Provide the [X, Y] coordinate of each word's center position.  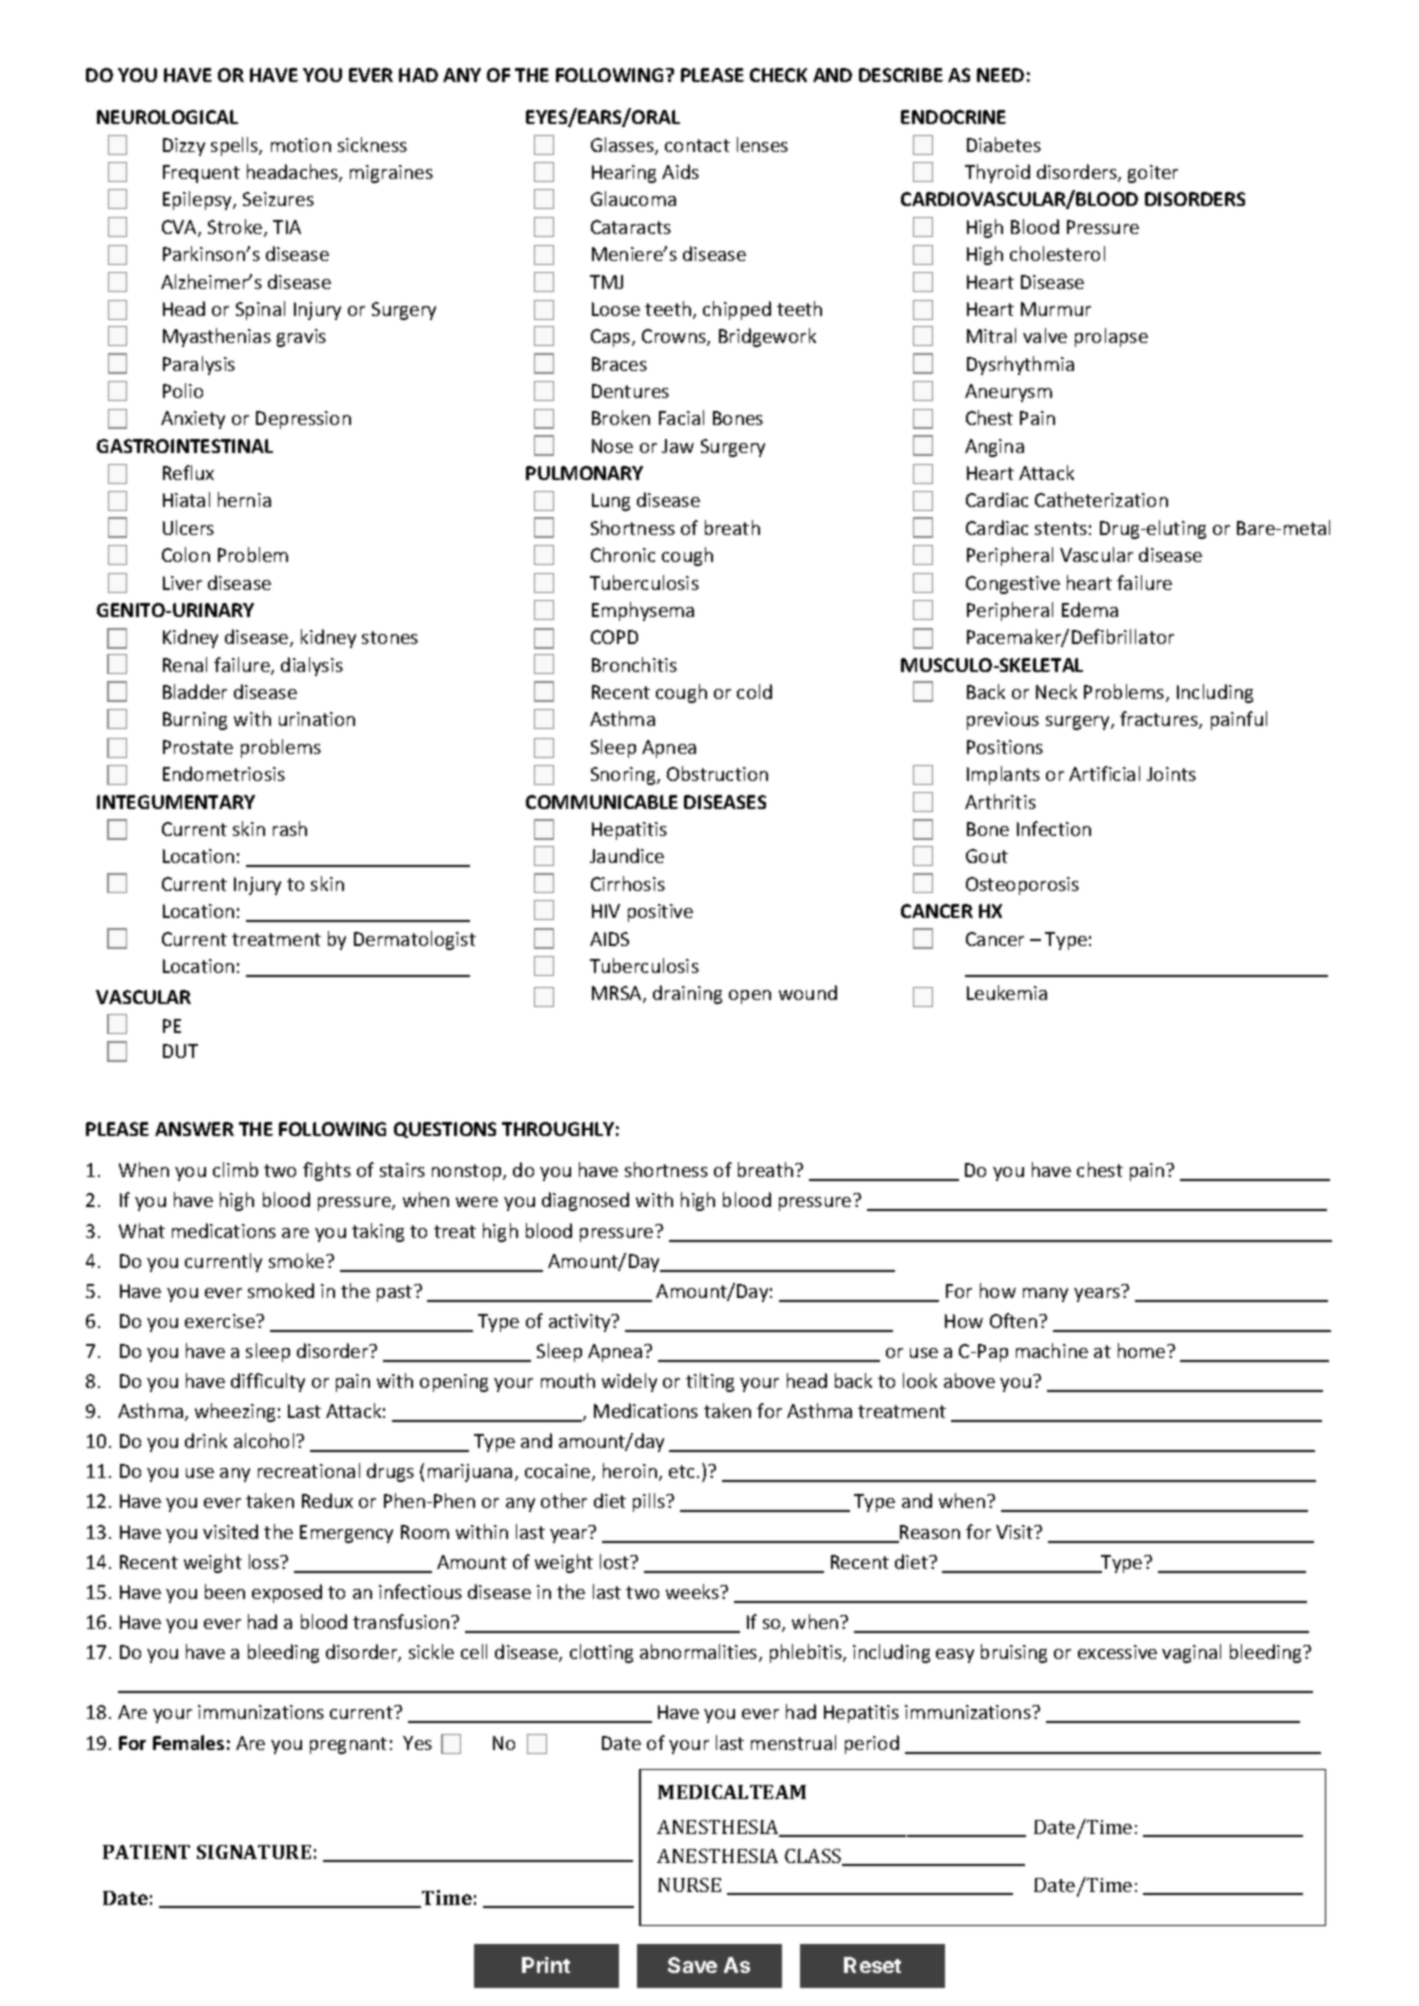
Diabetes [1004, 144]
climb [235, 1169]
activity [581, 1323]
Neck [1056, 691]
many [1045, 1295]
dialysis [312, 666]
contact [697, 145]
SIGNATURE [254, 1852]
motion [301, 145]
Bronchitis [634, 664]
